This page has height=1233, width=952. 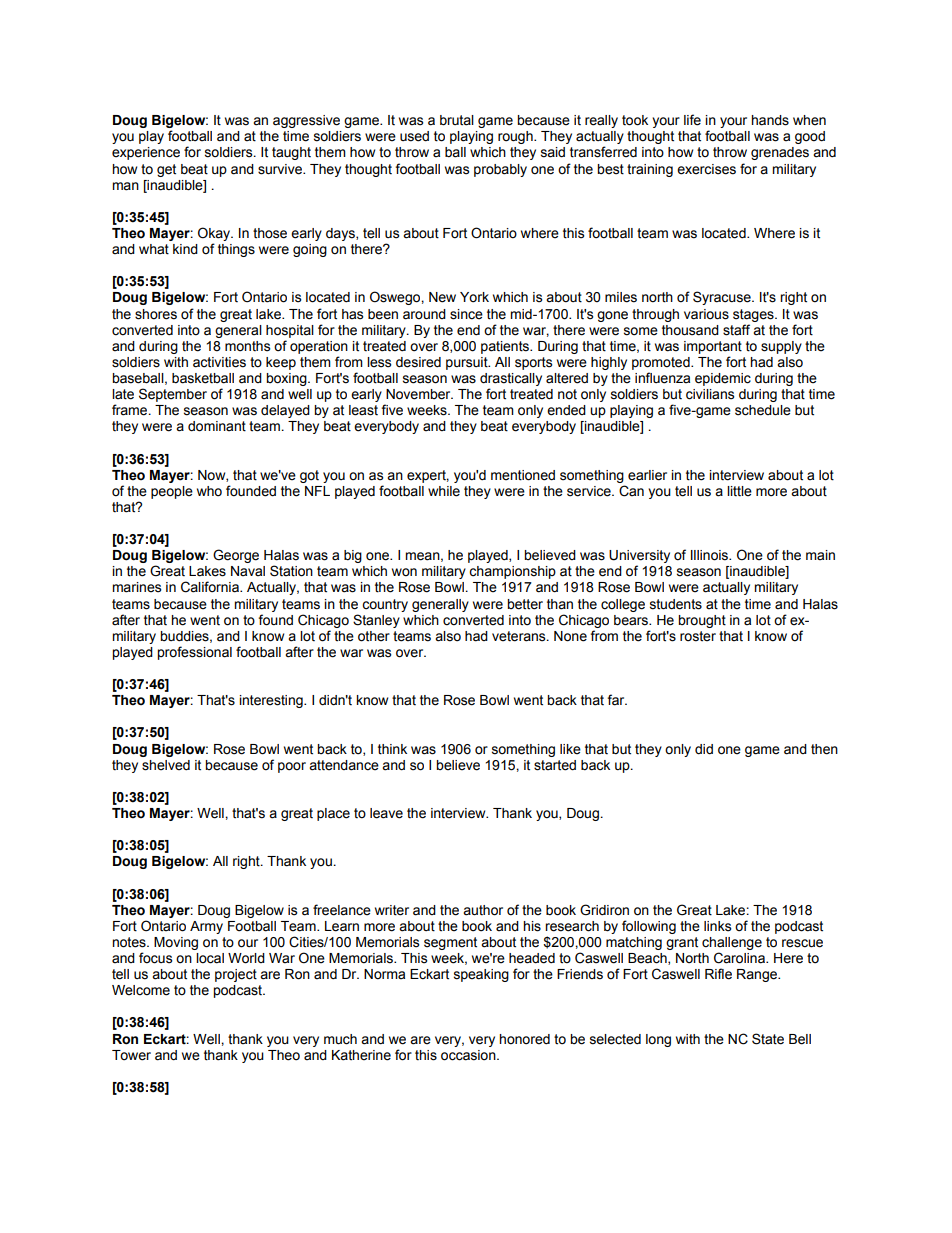 What do you see at coordinates (739, 491) in the page?
I see `little` at bounding box center [739, 491].
